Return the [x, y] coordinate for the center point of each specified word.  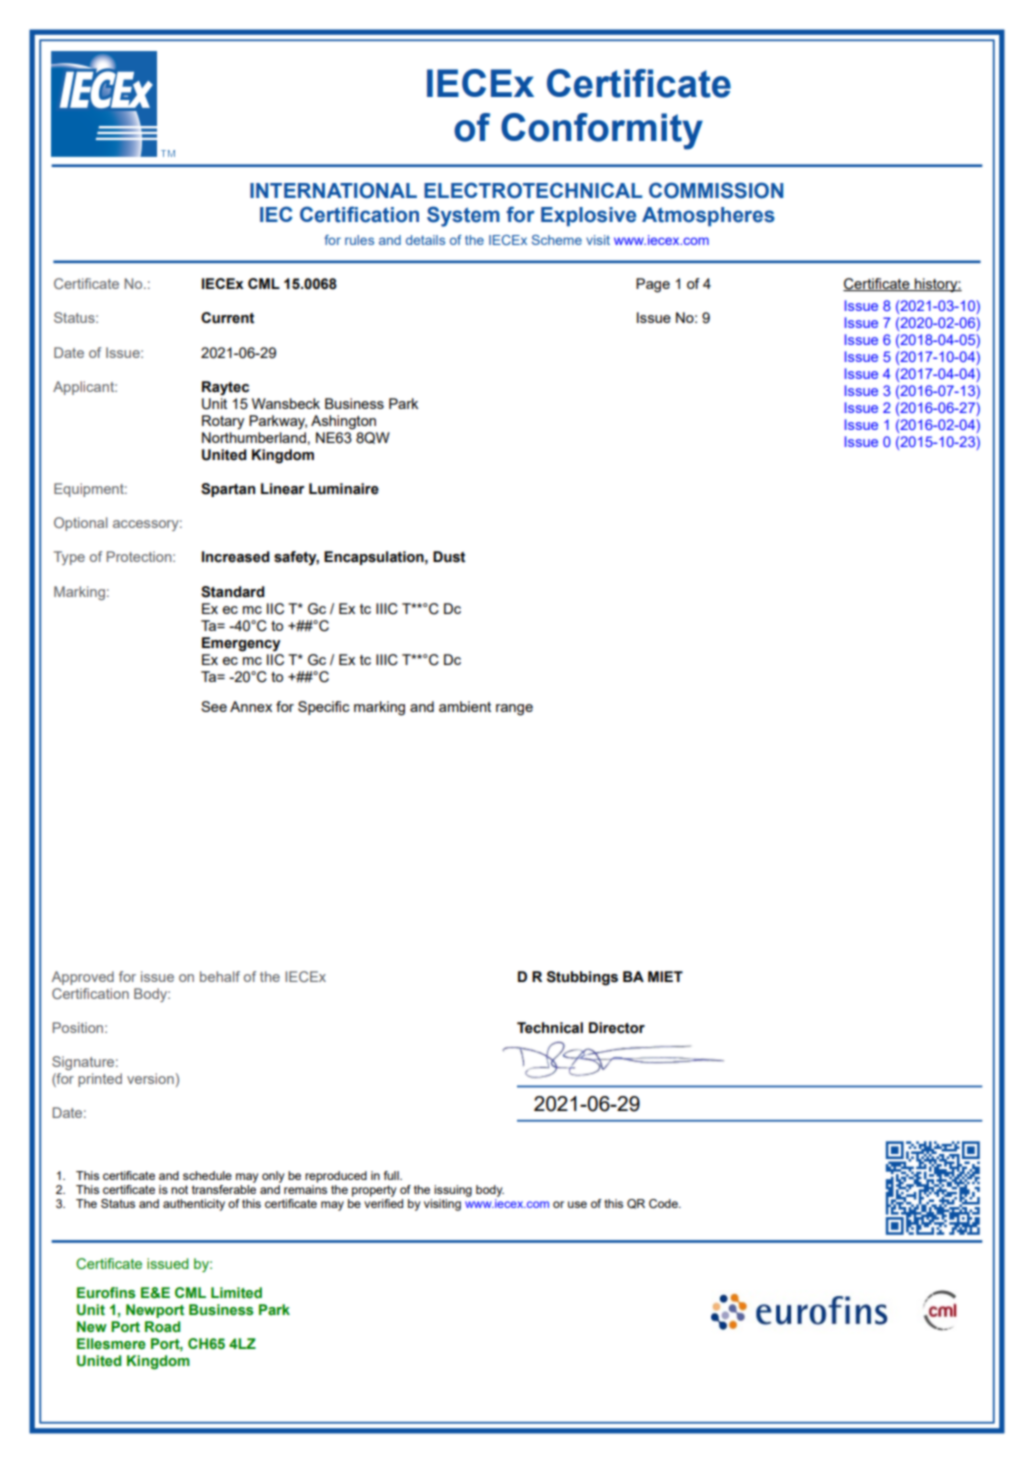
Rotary [223, 422]
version [150, 1078]
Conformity [602, 131]
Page [653, 285]
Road [162, 1326]
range [514, 710]
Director [617, 1028]
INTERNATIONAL [333, 190]
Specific [324, 708]
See [214, 706]
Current [227, 318]
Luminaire [344, 489]
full [392, 1175]
